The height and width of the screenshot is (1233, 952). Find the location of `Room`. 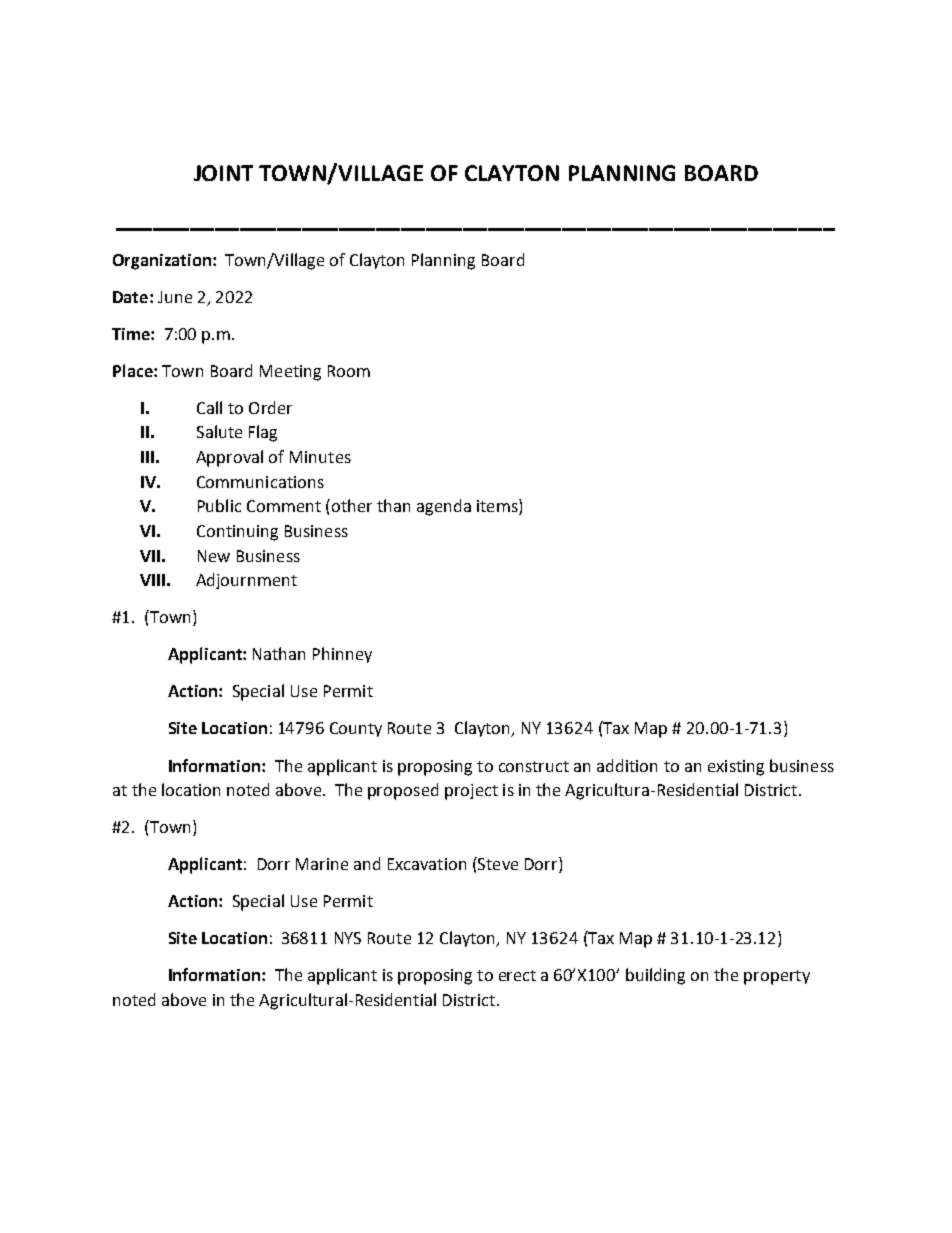

Room is located at coordinates (349, 371).
